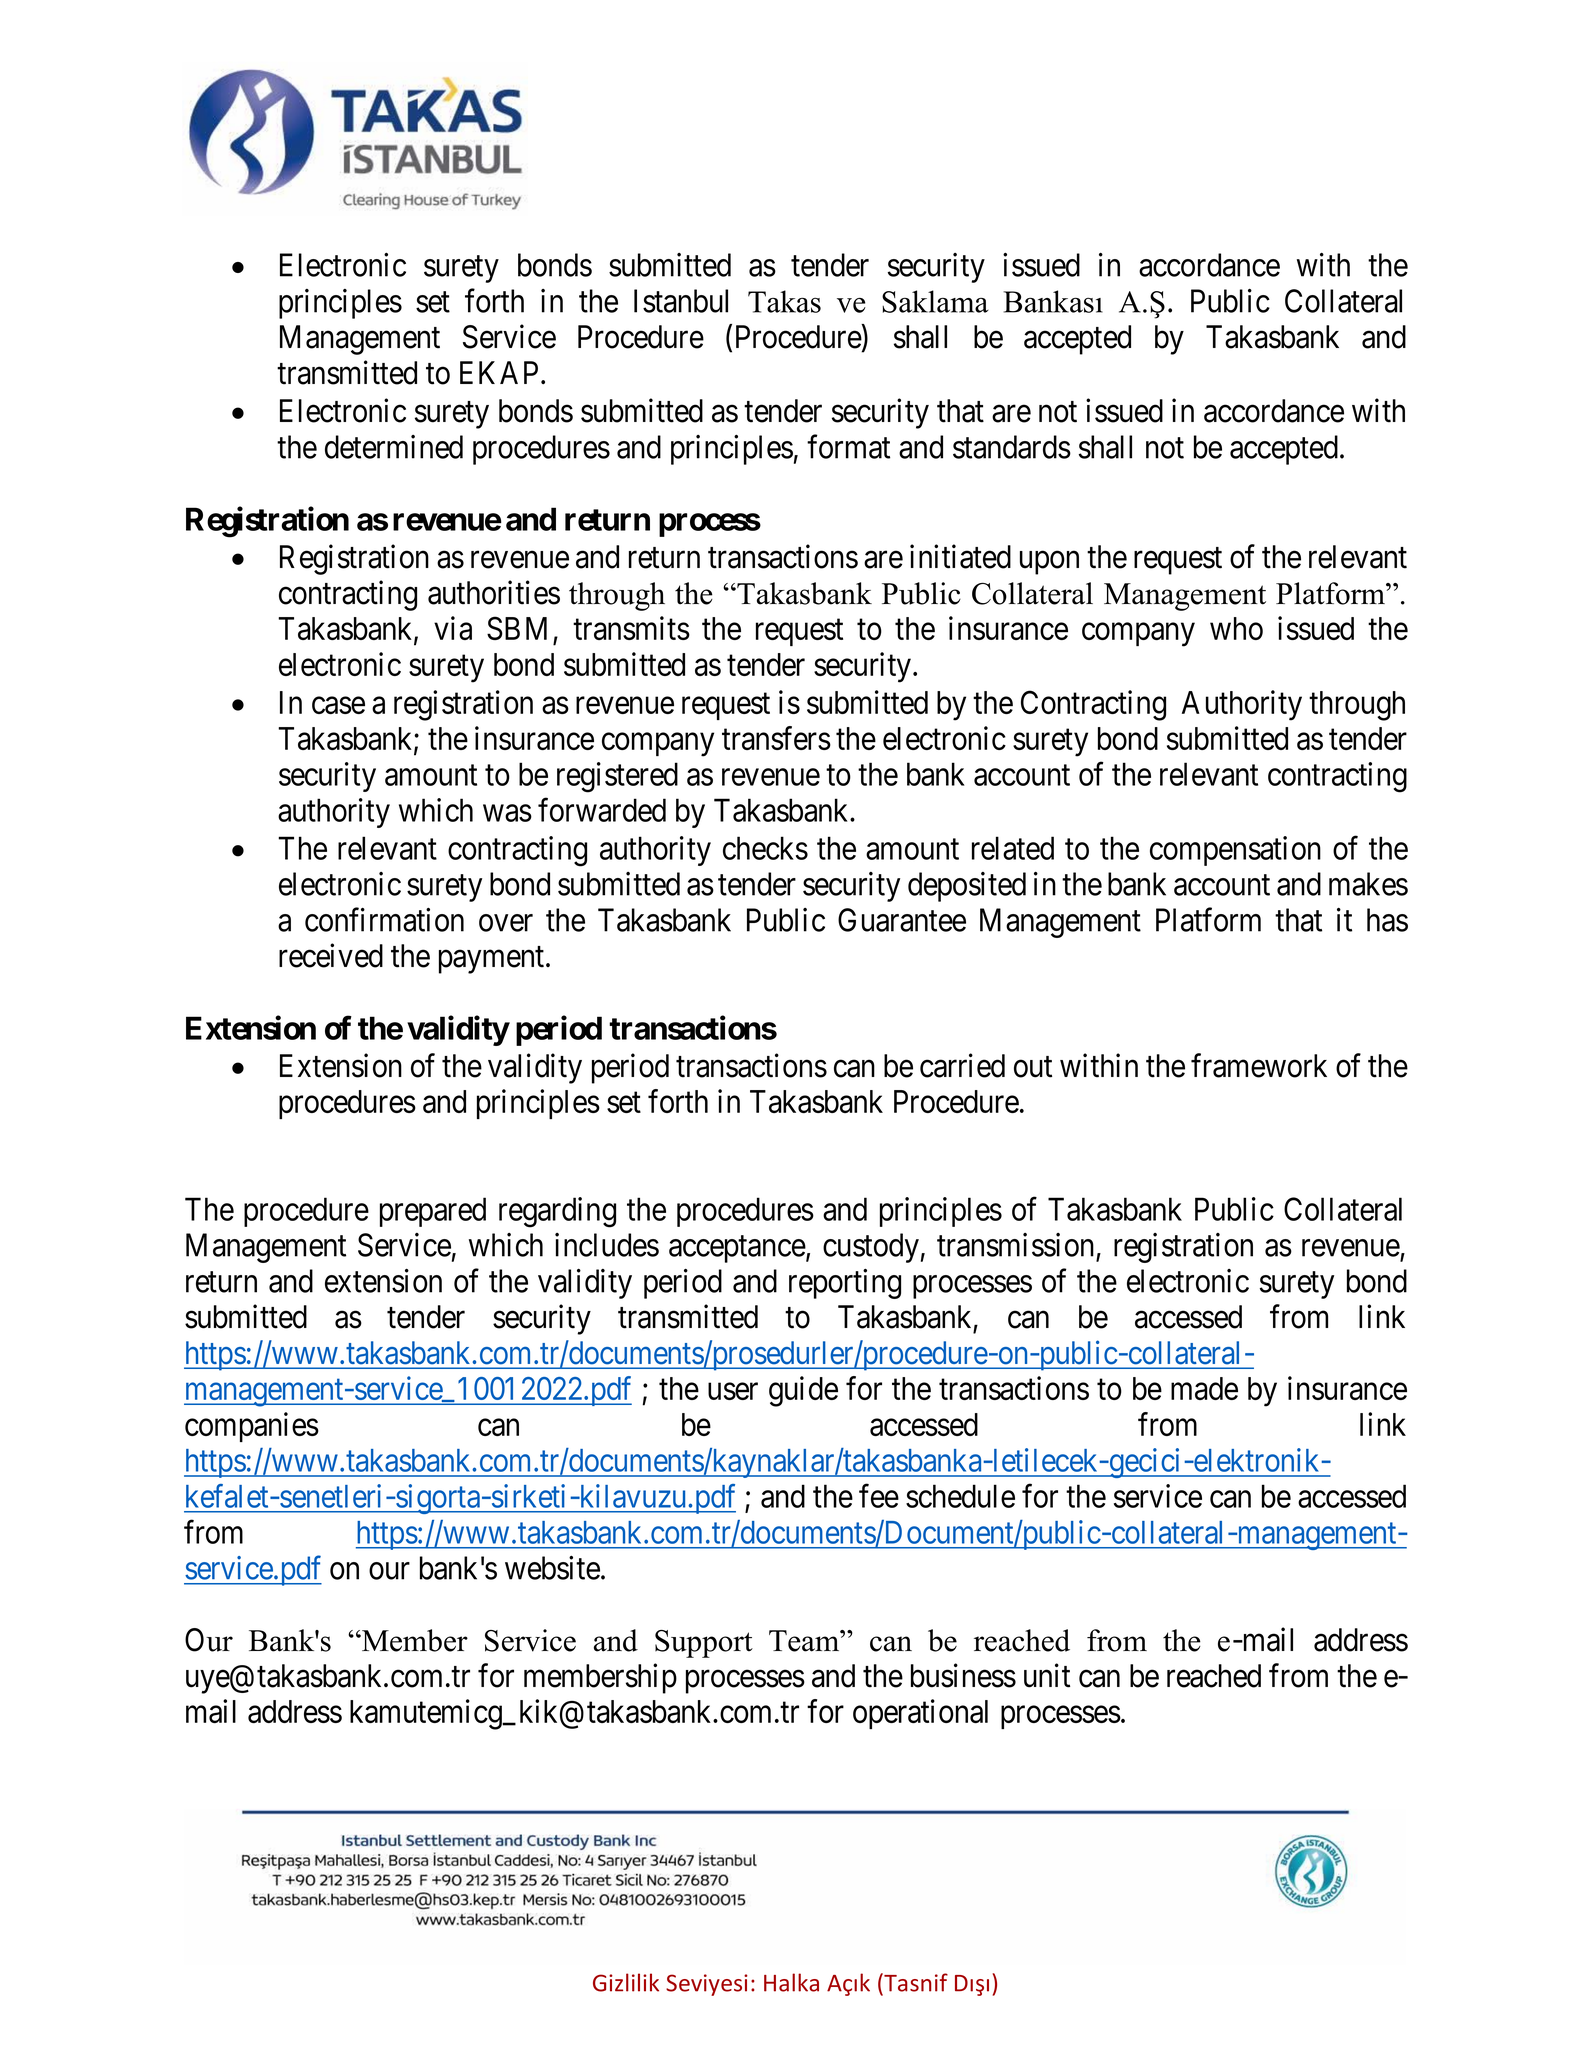  I want to click on format, so click(848, 447).
